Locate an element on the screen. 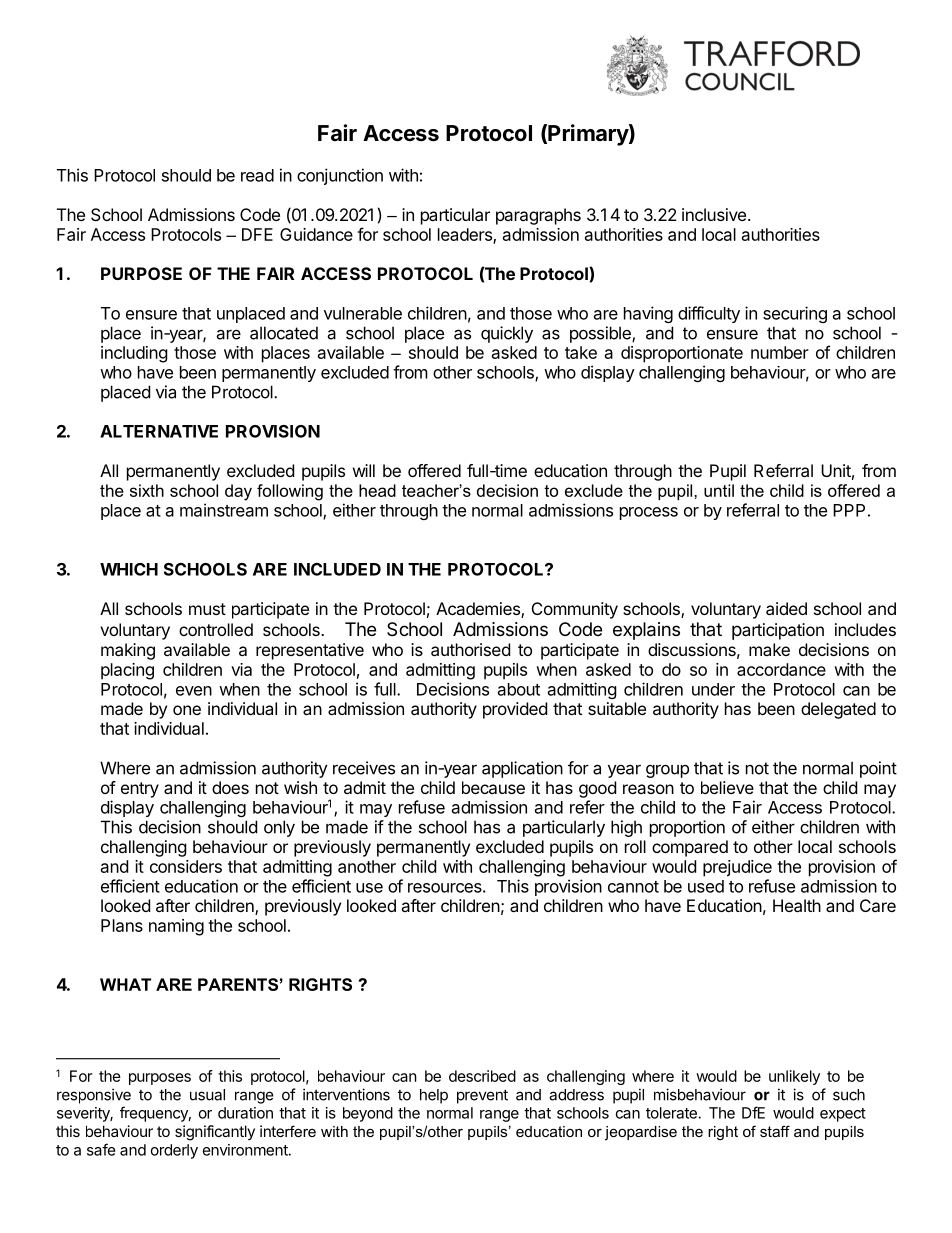  cannot is located at coordinates (633, 887).
